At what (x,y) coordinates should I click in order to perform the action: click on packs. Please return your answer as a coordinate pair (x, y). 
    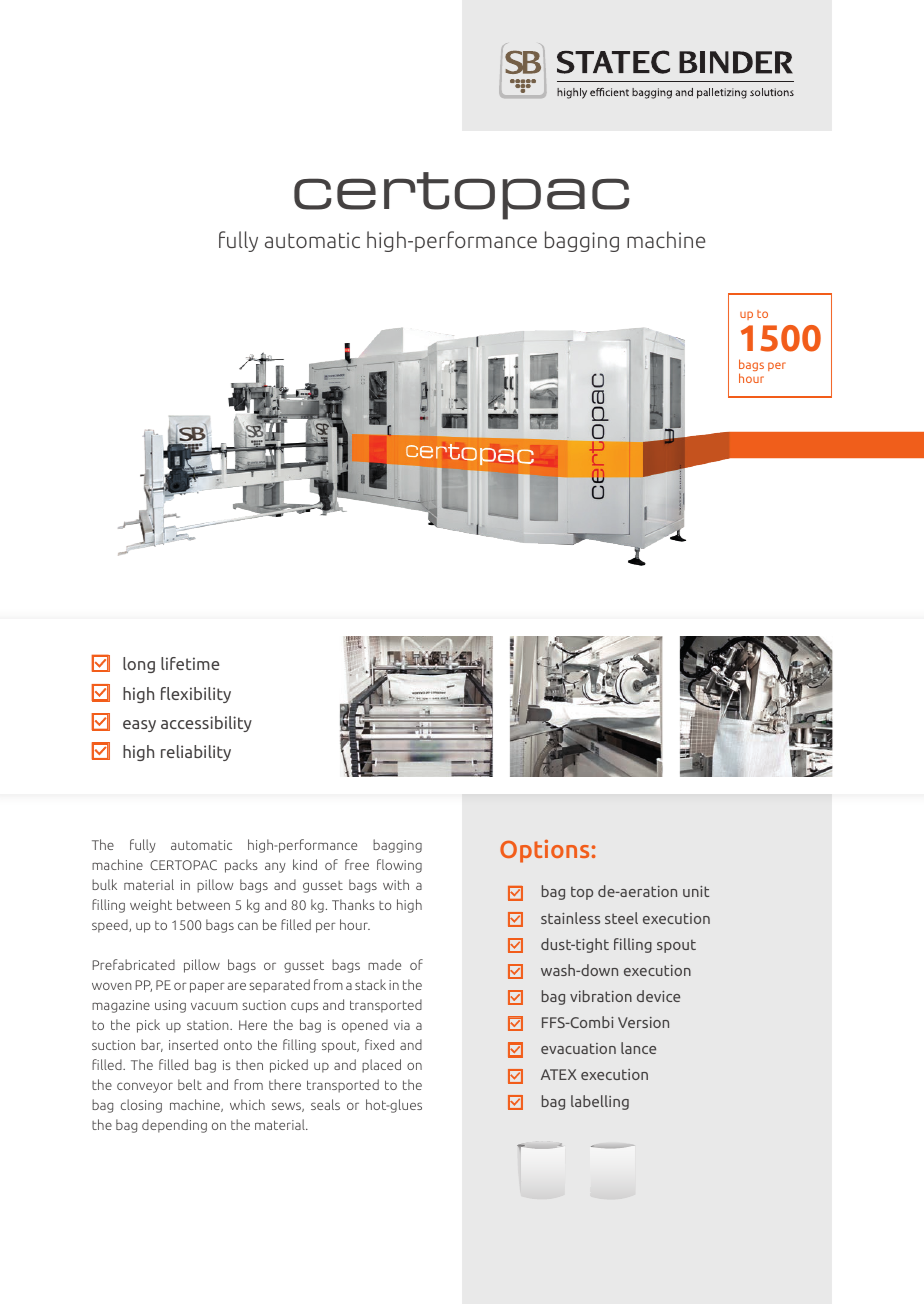
    Looking at the image, I should click on (241, 866).
